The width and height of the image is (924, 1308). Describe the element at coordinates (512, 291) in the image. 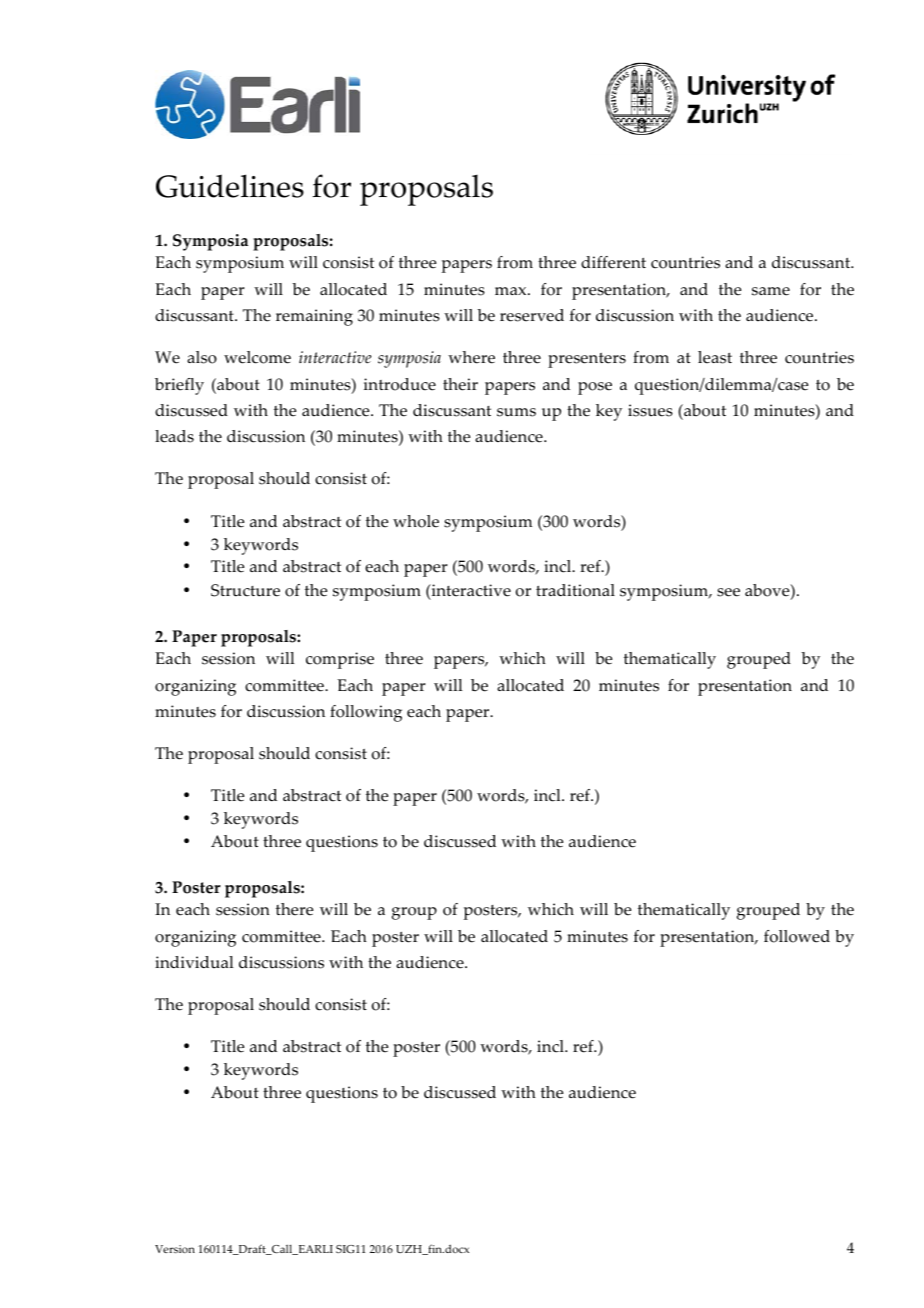

I see `max` at that location.
